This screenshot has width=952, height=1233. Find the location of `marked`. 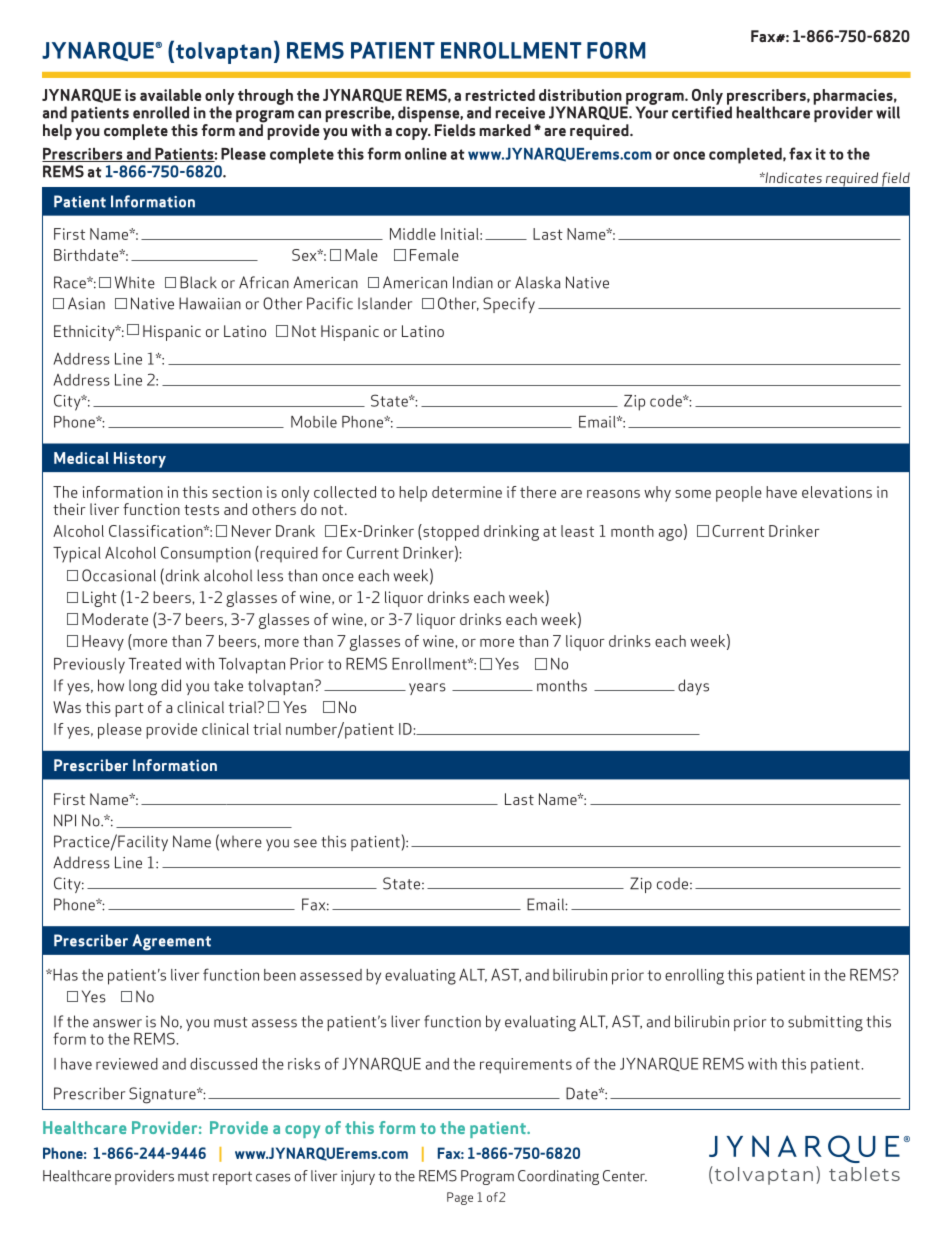

marked is located at coordinates (505, 130).
